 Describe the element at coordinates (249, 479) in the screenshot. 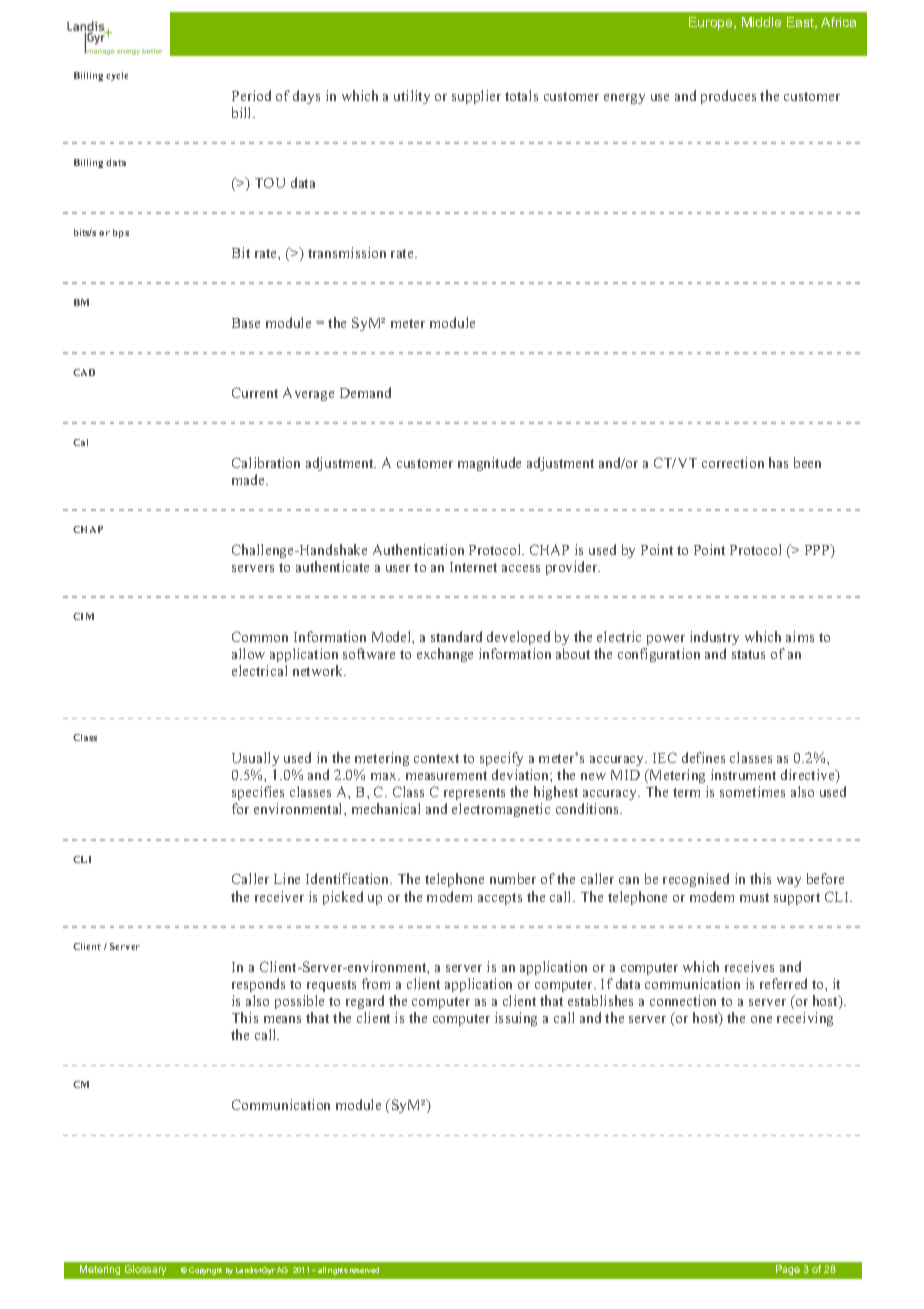

I see `made` at that location.
